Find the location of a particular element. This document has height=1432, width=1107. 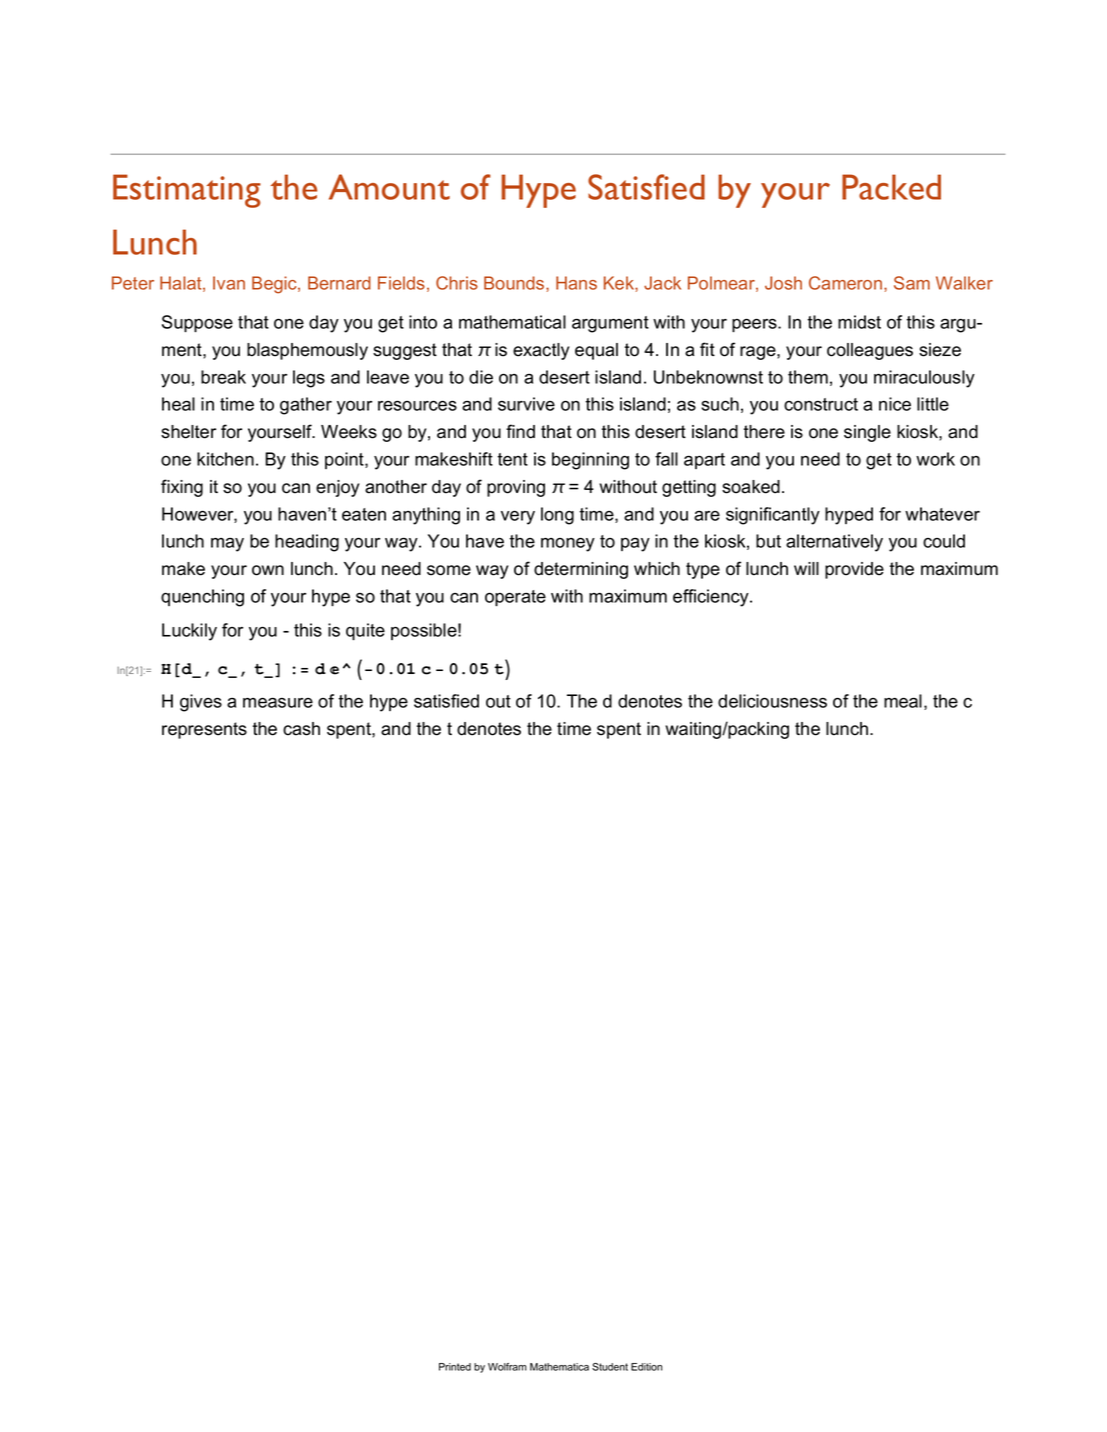

Printed is located at coordinates (455, 1367).
